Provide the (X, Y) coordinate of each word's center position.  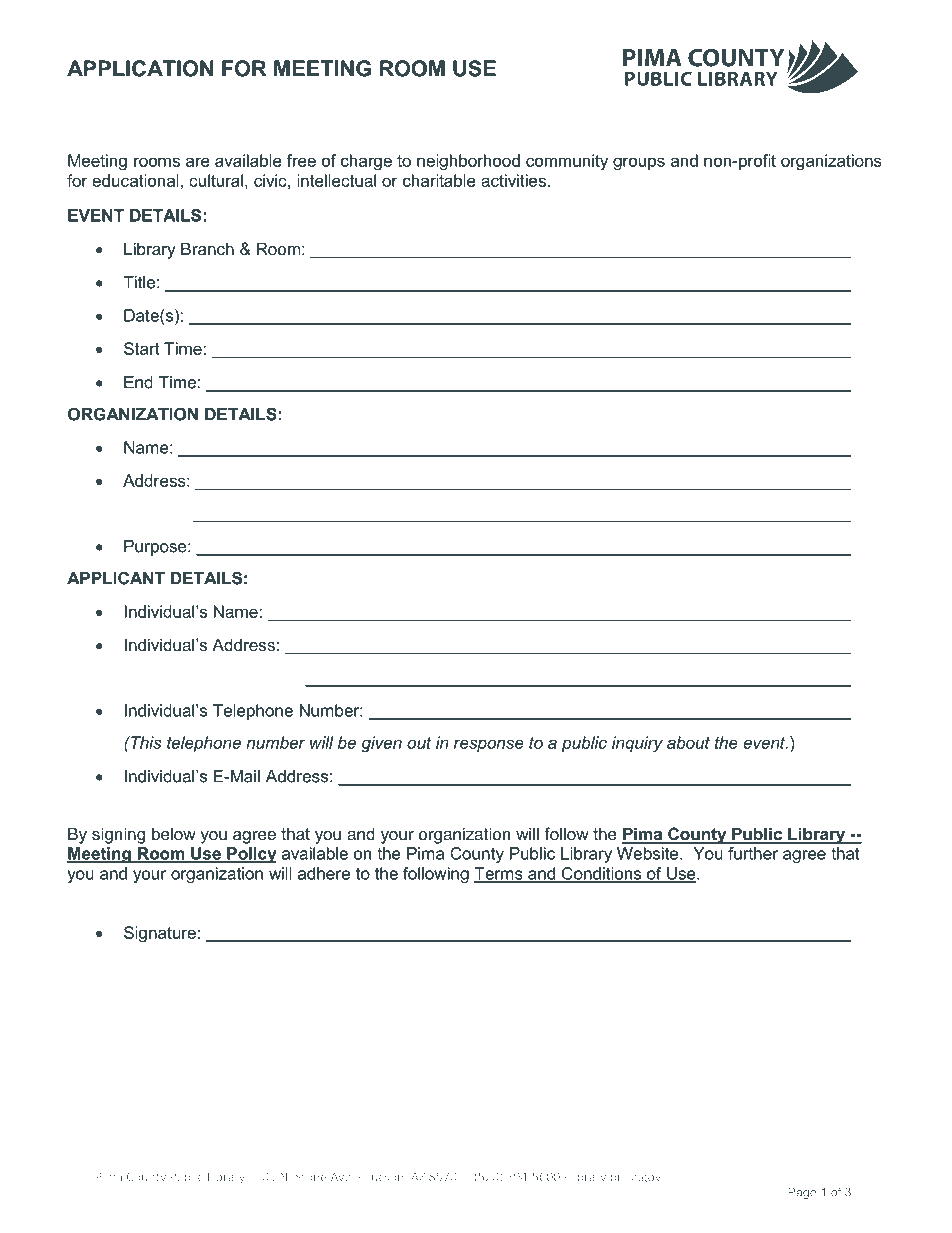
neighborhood (468, 162)
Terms (499, 874)
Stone (311, 1176)
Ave (342, 1176)
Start (142, 348)
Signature (160, 934)
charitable (439, 180)
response (489, 745)
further (753, 853)
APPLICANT (116, 578)
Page (802, 1193)
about (688, 742)
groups (639, 164)
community (567, 162)
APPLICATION (140, 68)
